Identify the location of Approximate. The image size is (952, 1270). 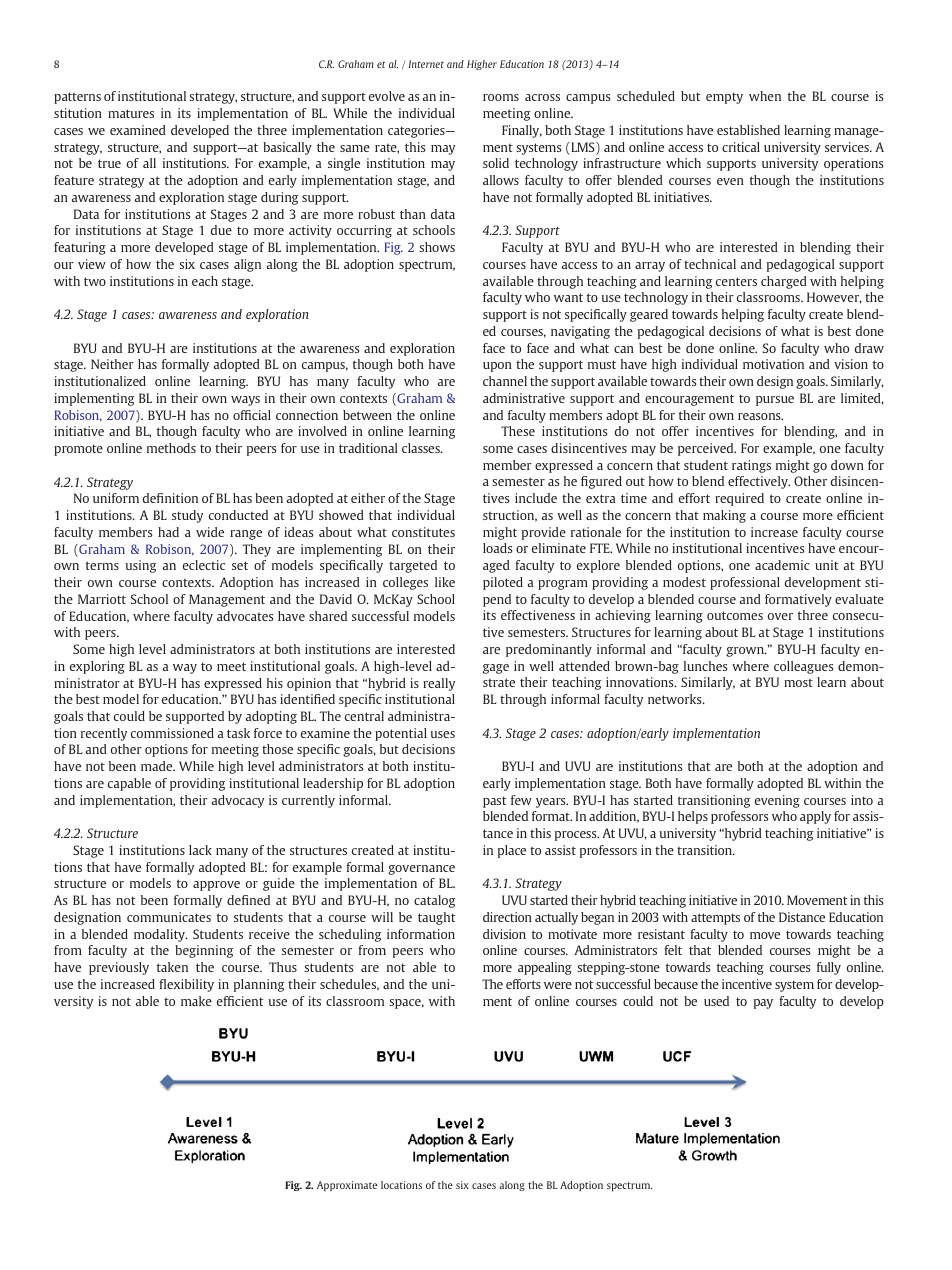
(347, 1186).
